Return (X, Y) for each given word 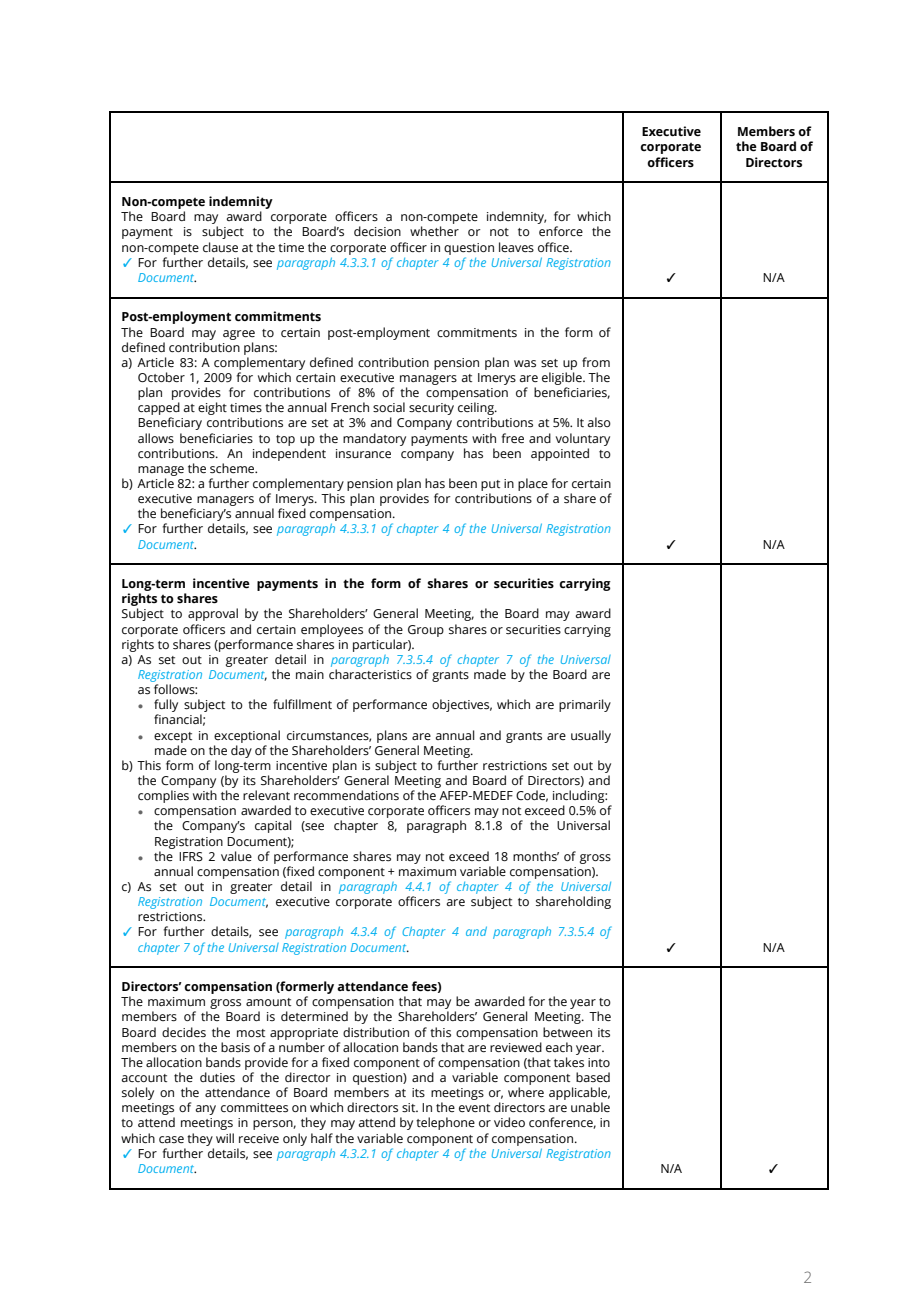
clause (220, 247)
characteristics (370, 674)
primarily (585, 705)
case (171, 1139)
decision (377, 231)
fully (166, 707)
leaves (516, 247)
